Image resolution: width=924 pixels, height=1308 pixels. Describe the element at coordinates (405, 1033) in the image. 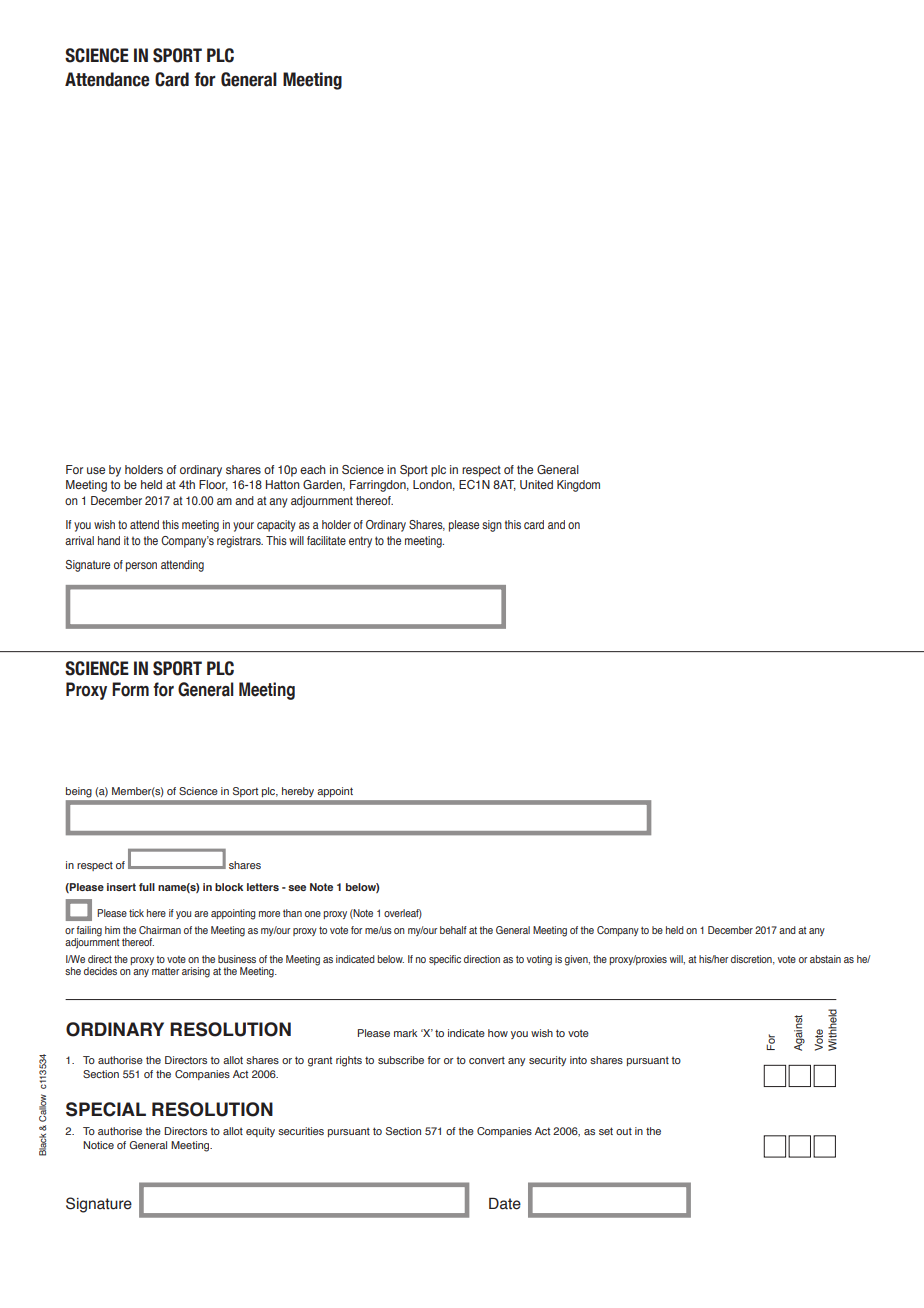

I see `mark` at that location.
